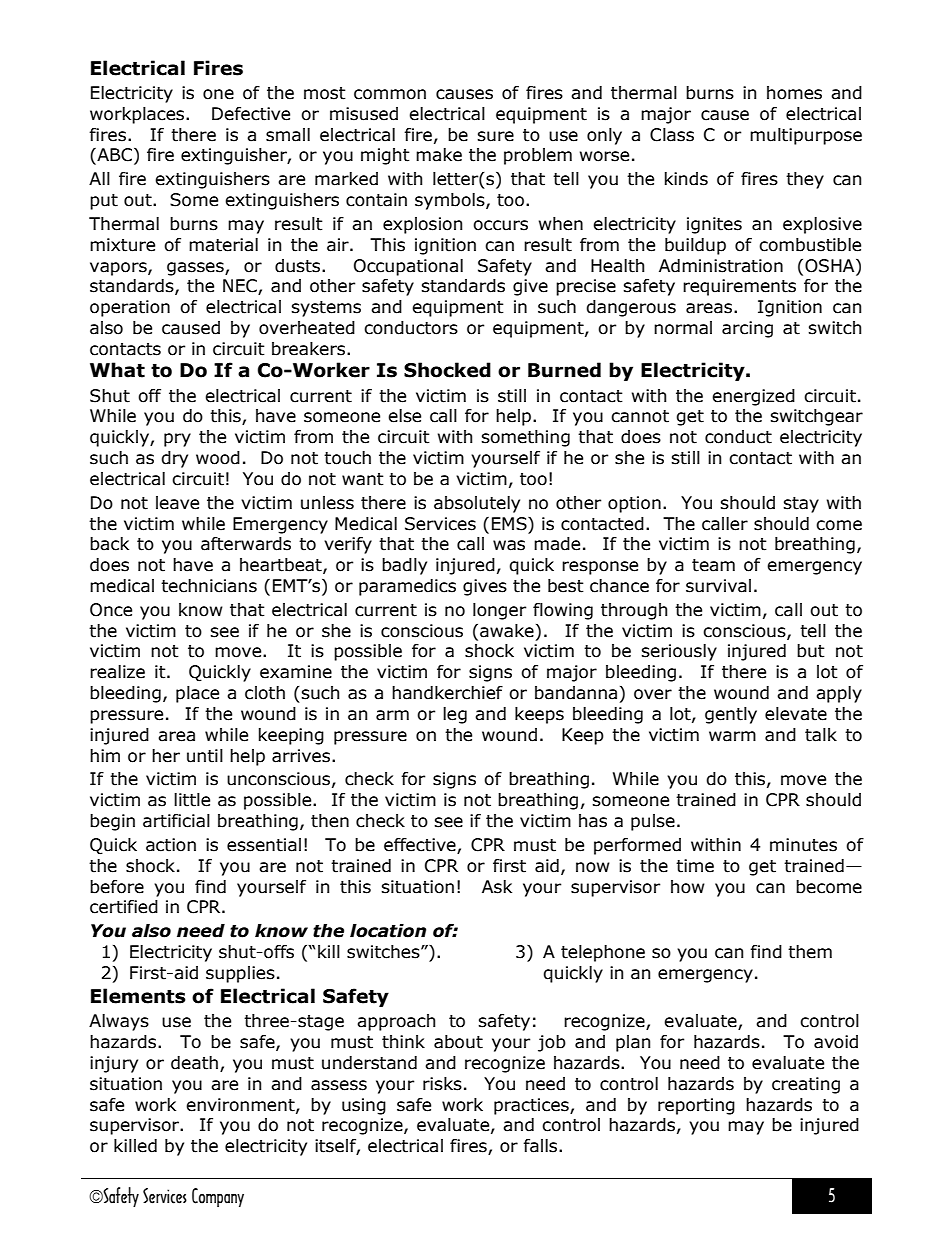 This screenshot has width=952, height=1233. I want to click on Company, so click(218, 1197).
